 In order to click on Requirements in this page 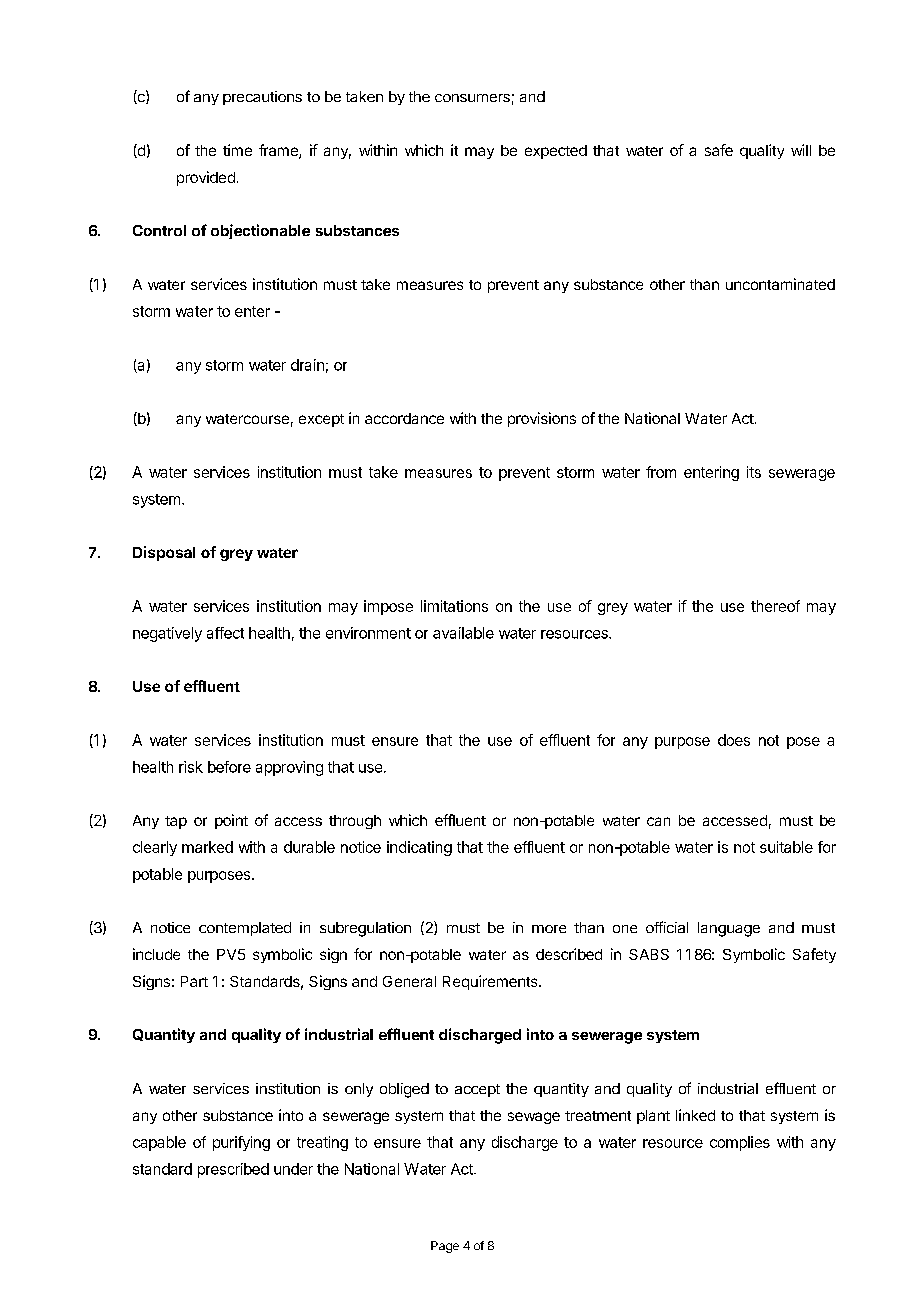, I will do `click(491, 982)`.
